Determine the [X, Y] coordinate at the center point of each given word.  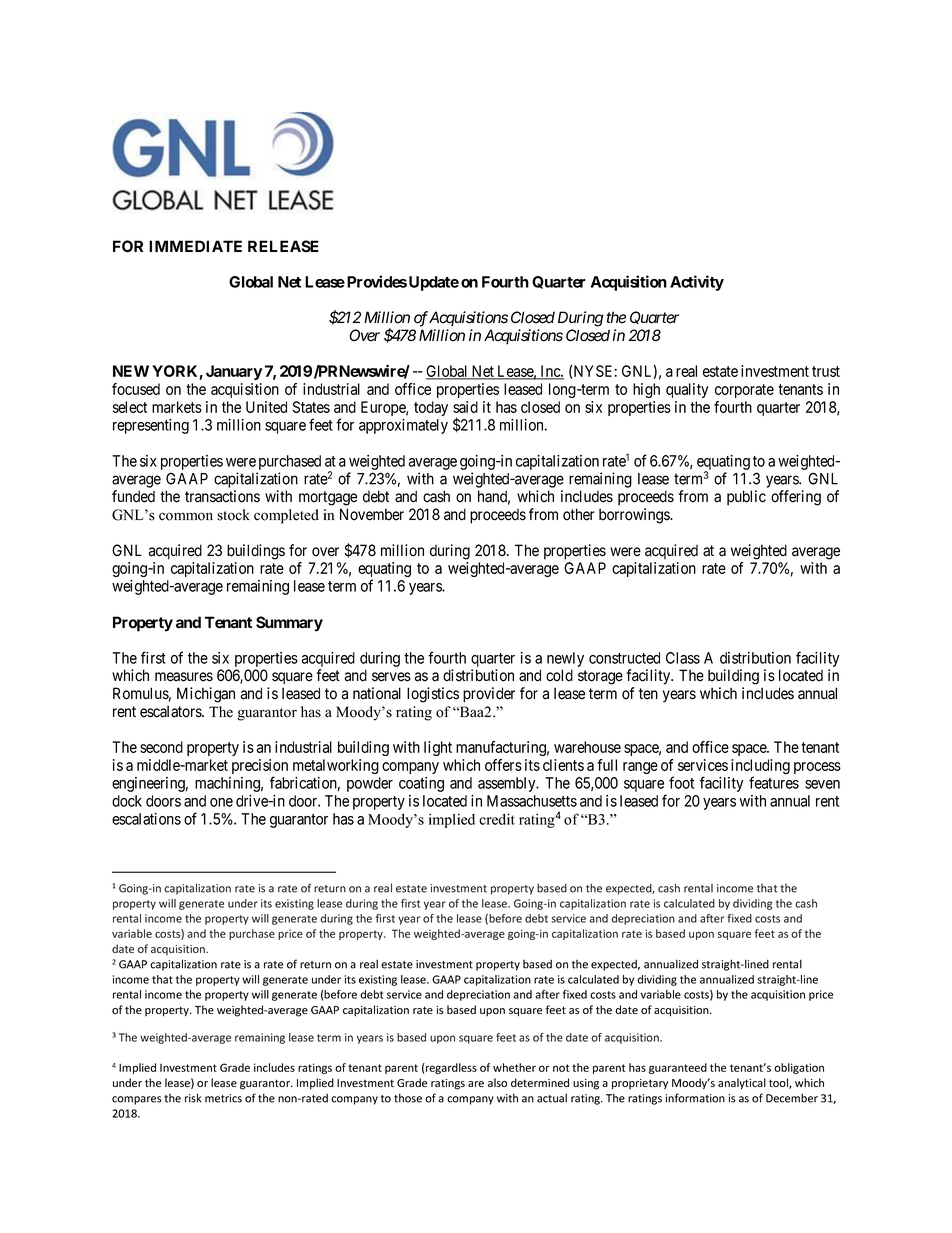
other [579, 514]
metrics [223, 1098]
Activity [697, 283]
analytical [742, 1083]
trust [826, 371]
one [221, 802]
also [497, 1082]
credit [497, 819]
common [186, 516]
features [774, 782]
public [746, 498]
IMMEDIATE [195, 246]
